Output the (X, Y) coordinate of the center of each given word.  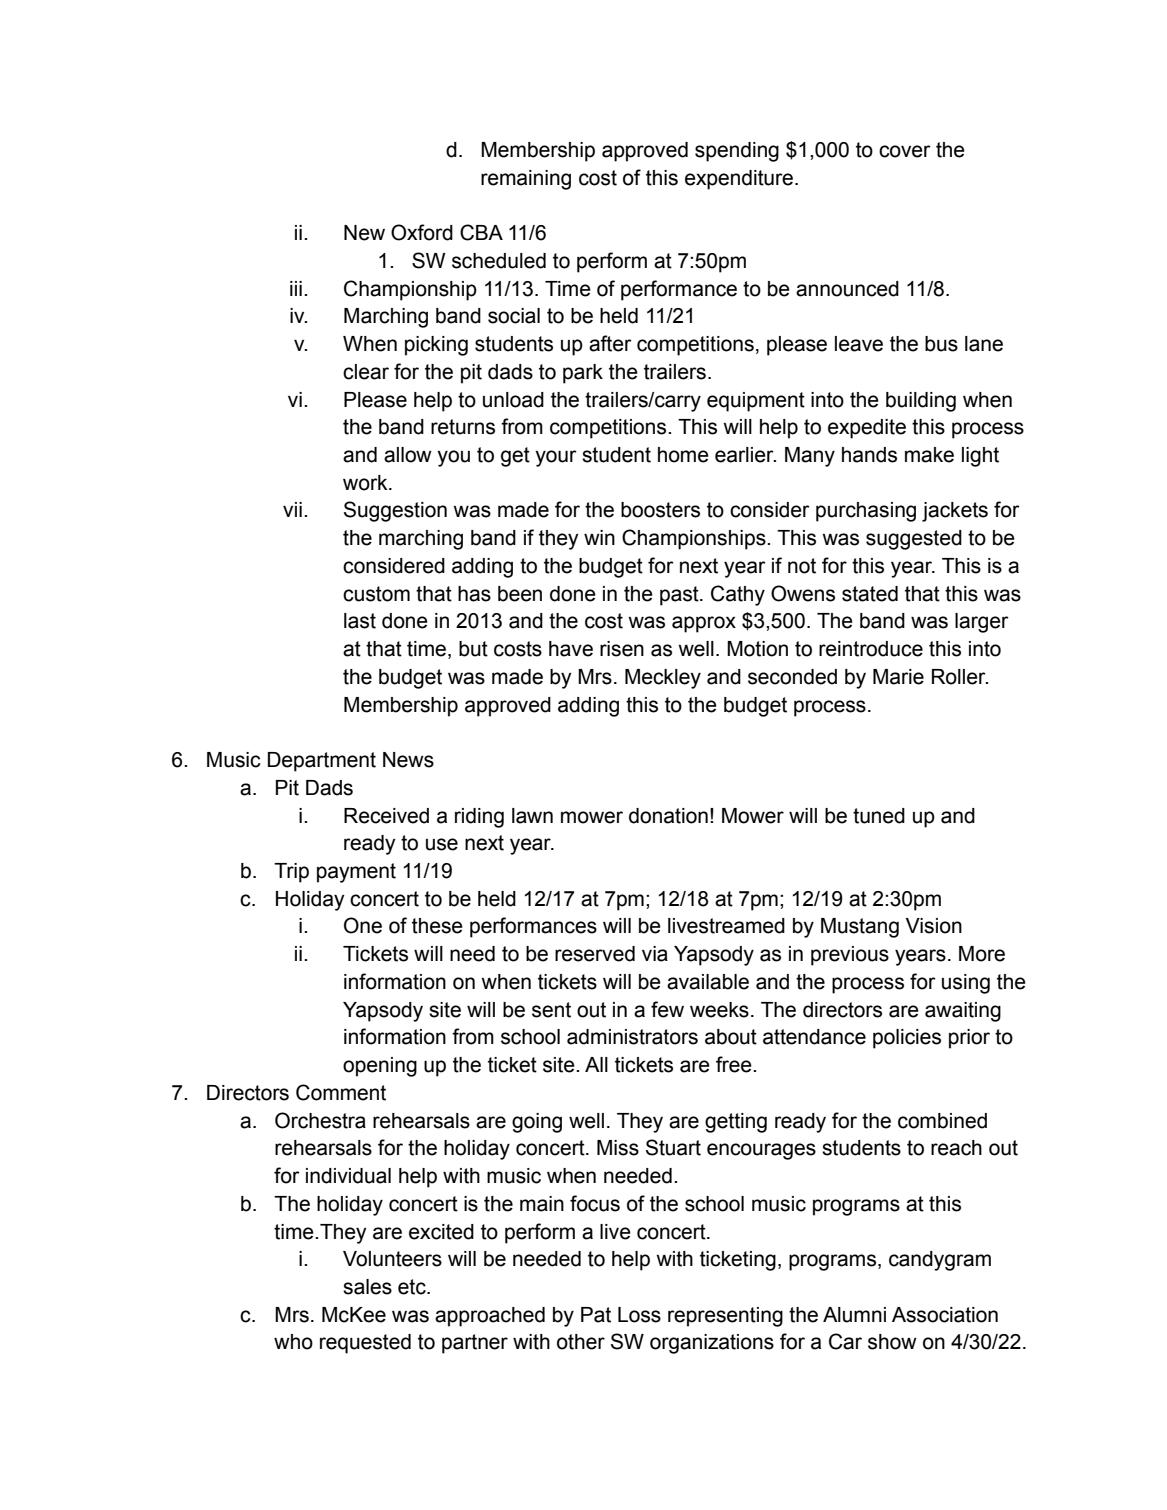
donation (668, 816)
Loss (639, 1315)
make (929, 455)
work (366, 483)
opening (380, 1067)
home (683, 455)
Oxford (422, 232)
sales (367, 1287)
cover (905, 151)
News (408, 760)
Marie (898, 677)
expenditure (740, 180)
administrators (632, 1037)
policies (907, 1039)
